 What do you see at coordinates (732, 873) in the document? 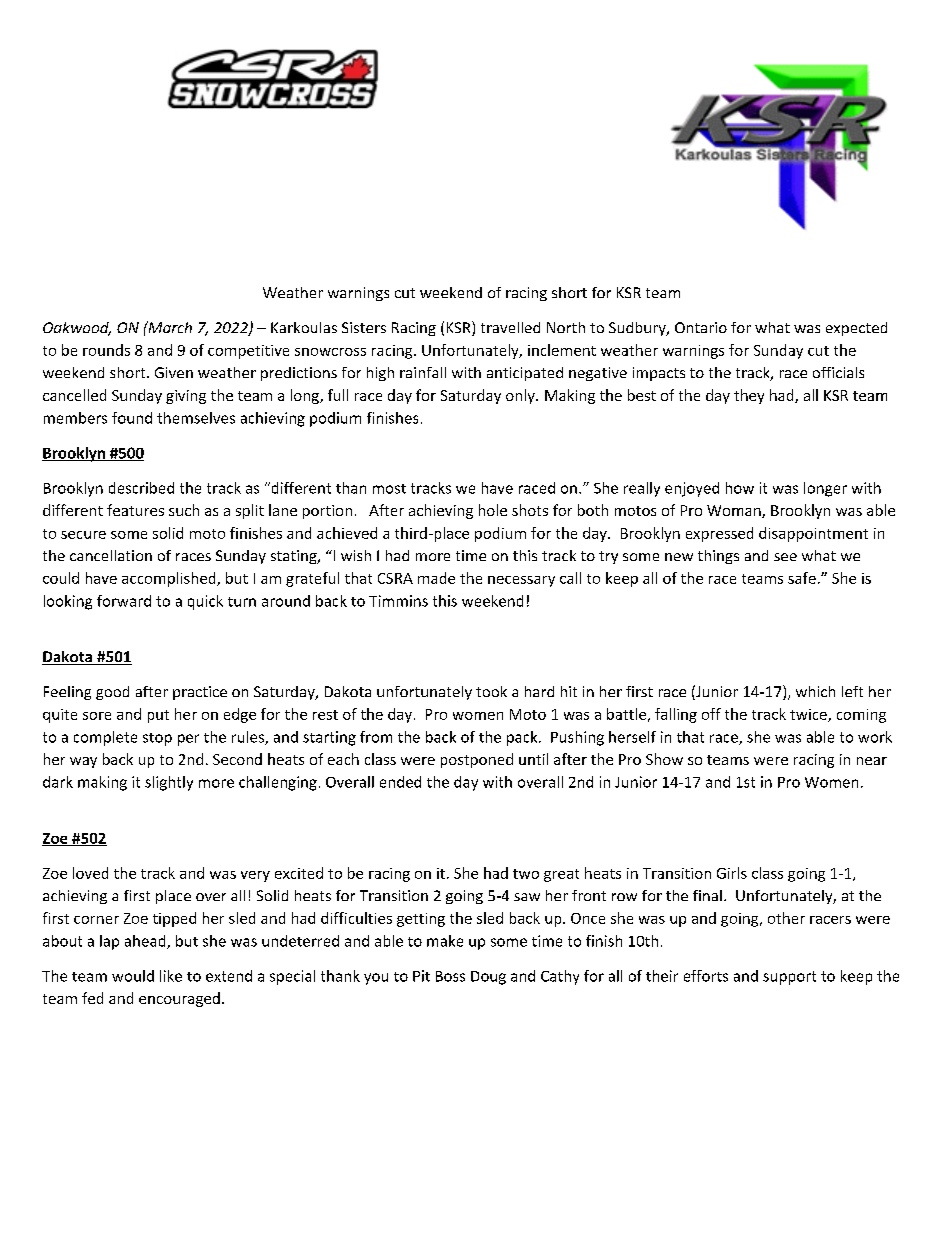
I see `Girls` at bounding box center [732, 873].
